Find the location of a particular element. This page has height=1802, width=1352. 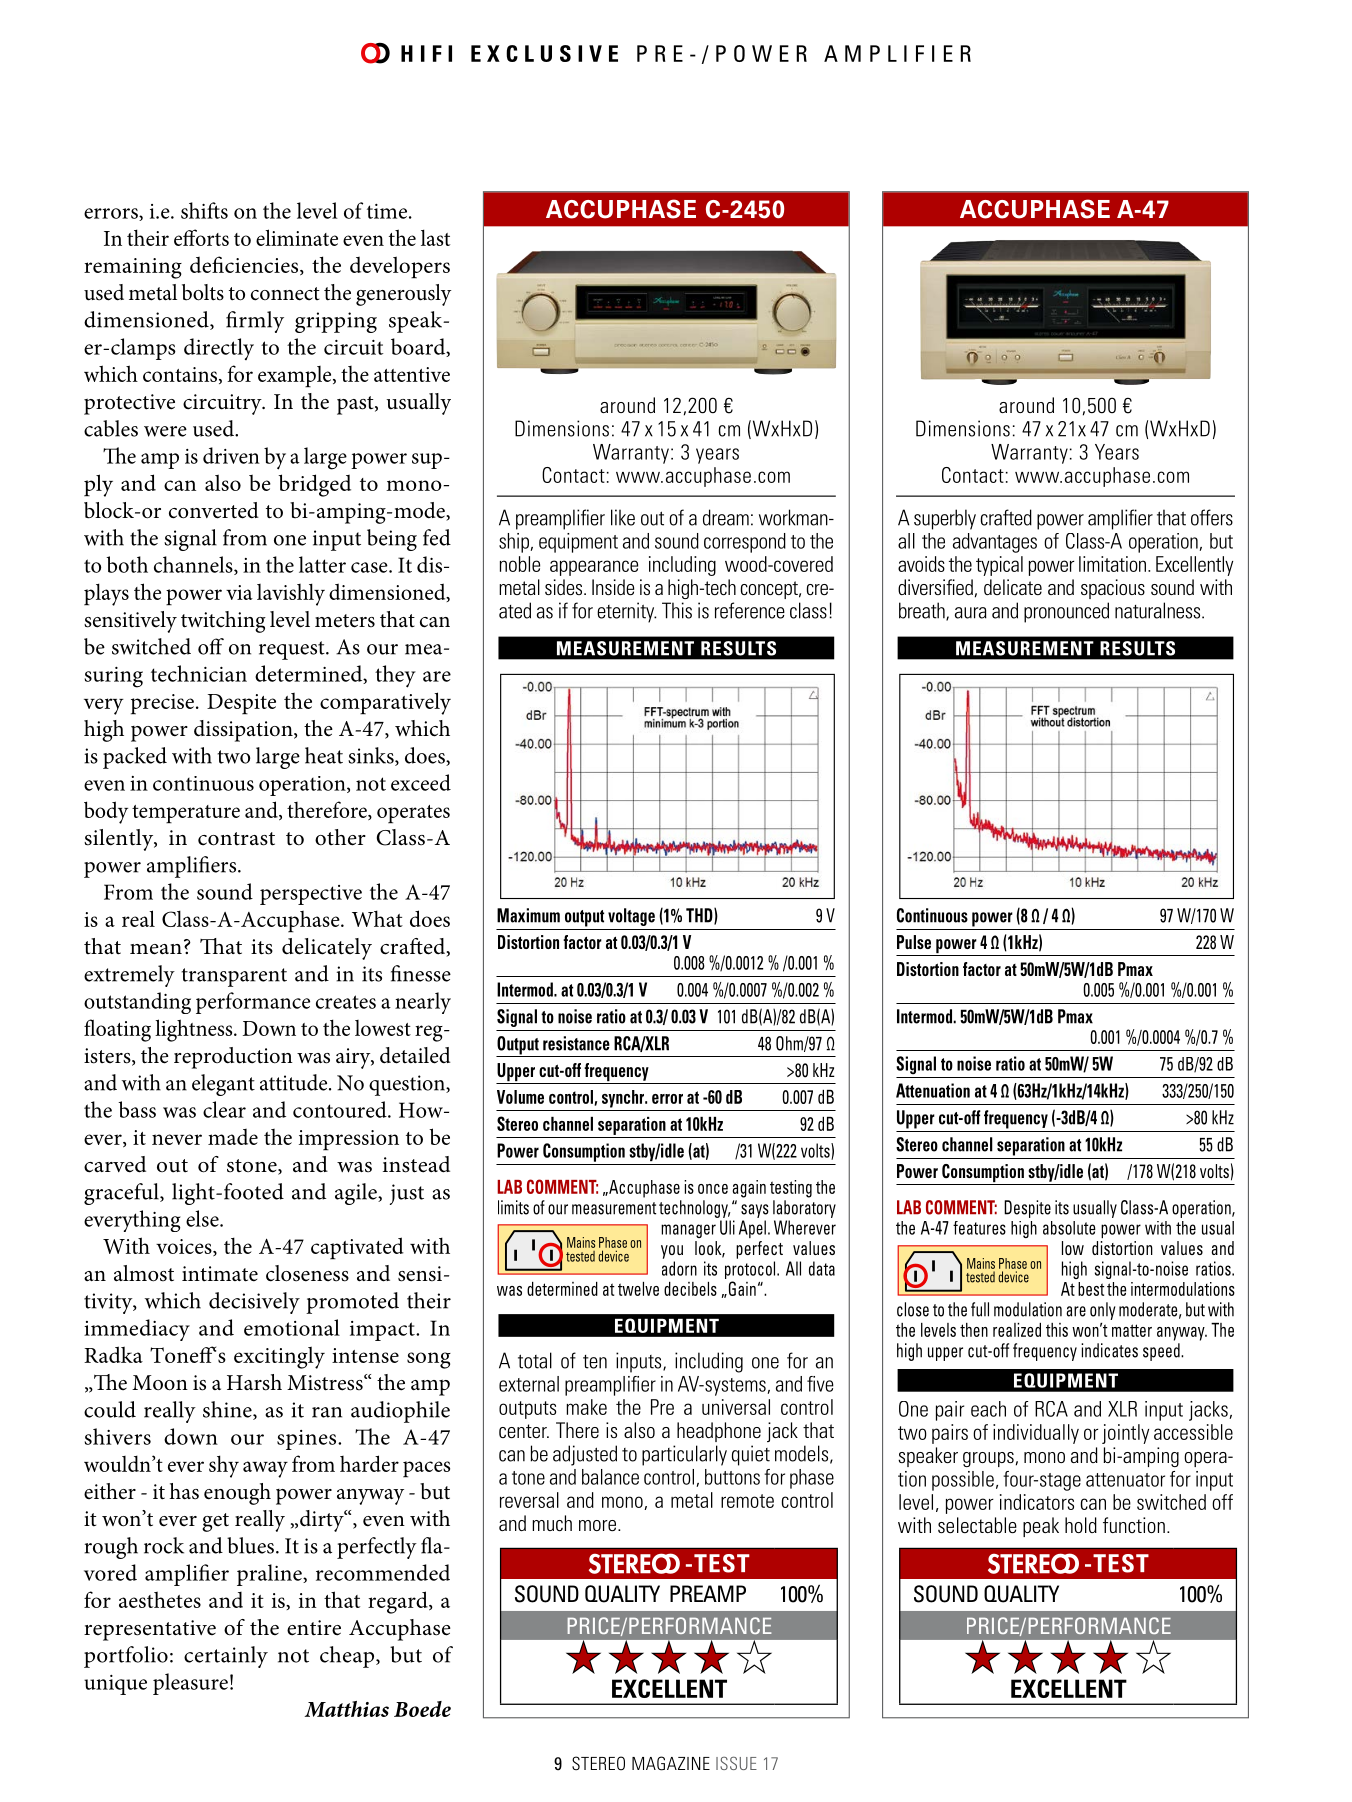

pleasure is located at coordinates (190, 1684).
